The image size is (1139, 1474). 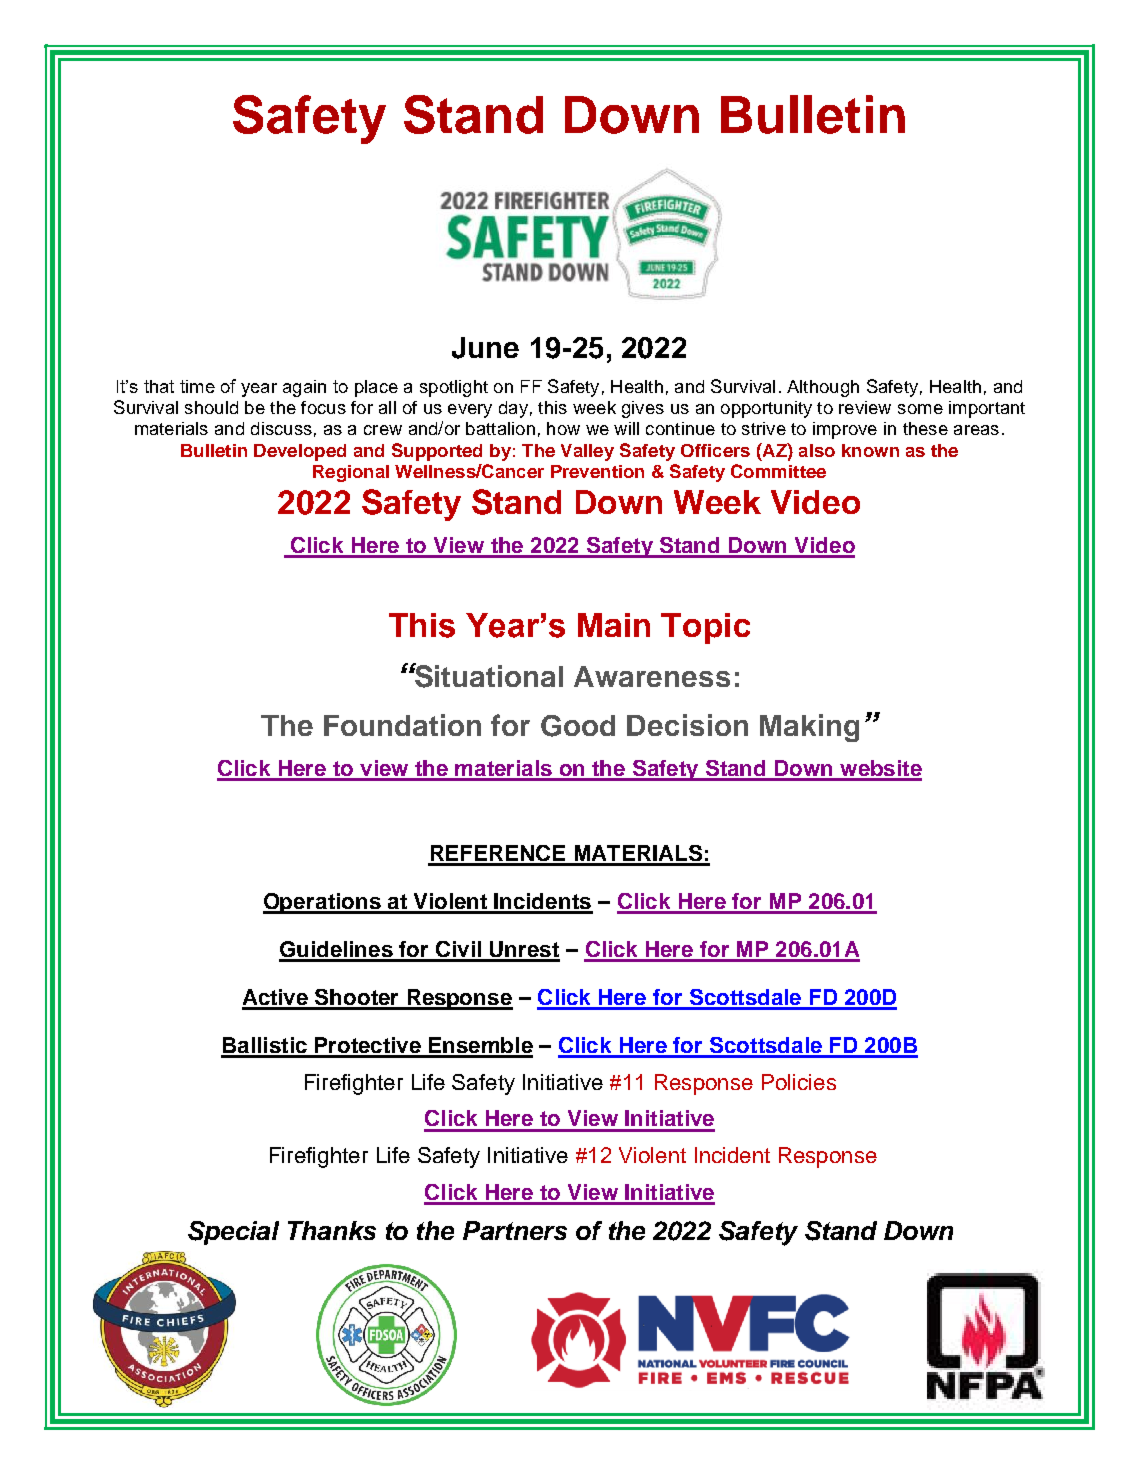 I want to click on Regional, so click(x=351, y=473).
